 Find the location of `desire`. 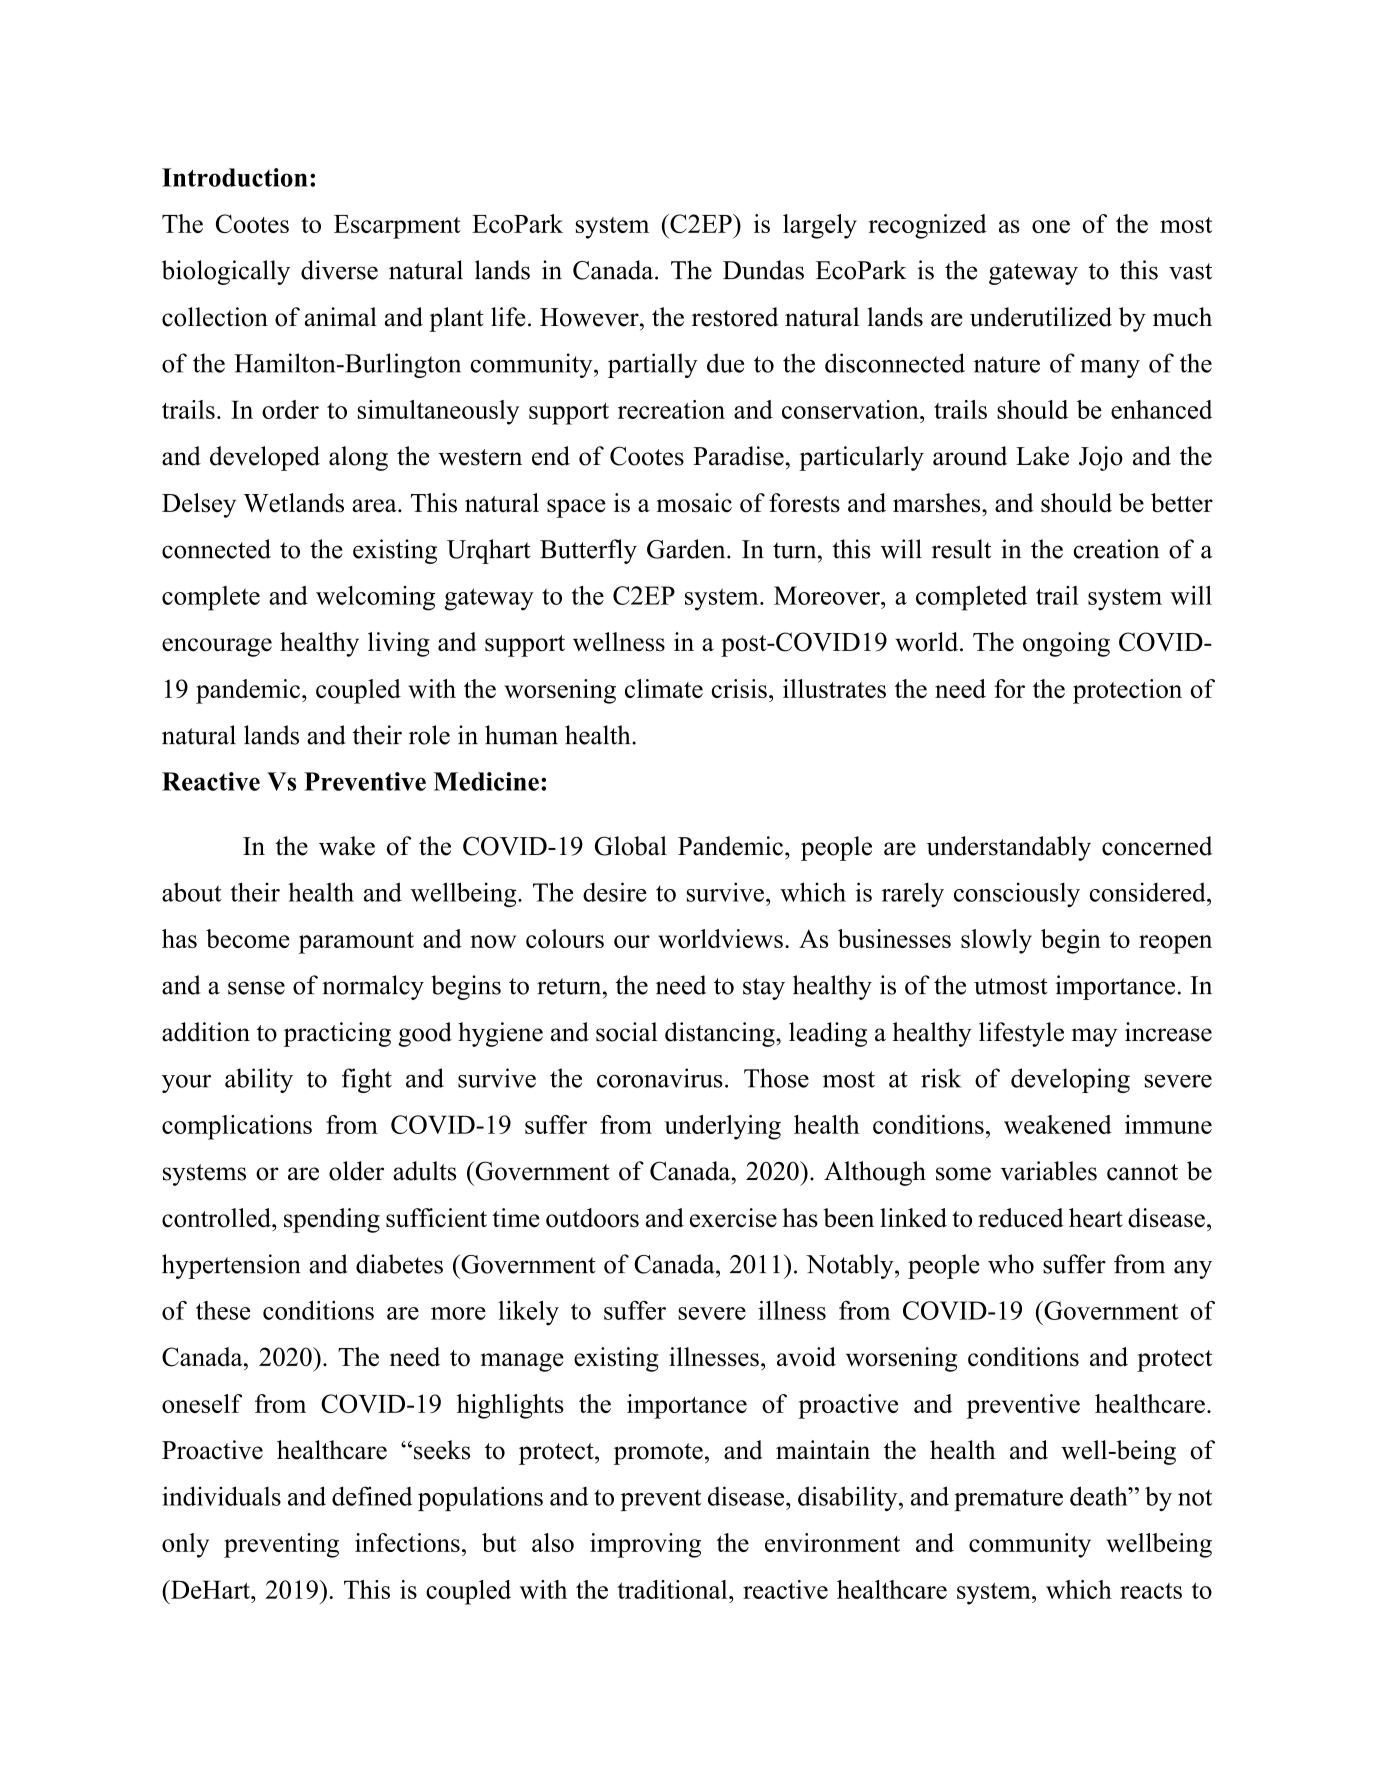

desire is located at coordinates (615, 892).
